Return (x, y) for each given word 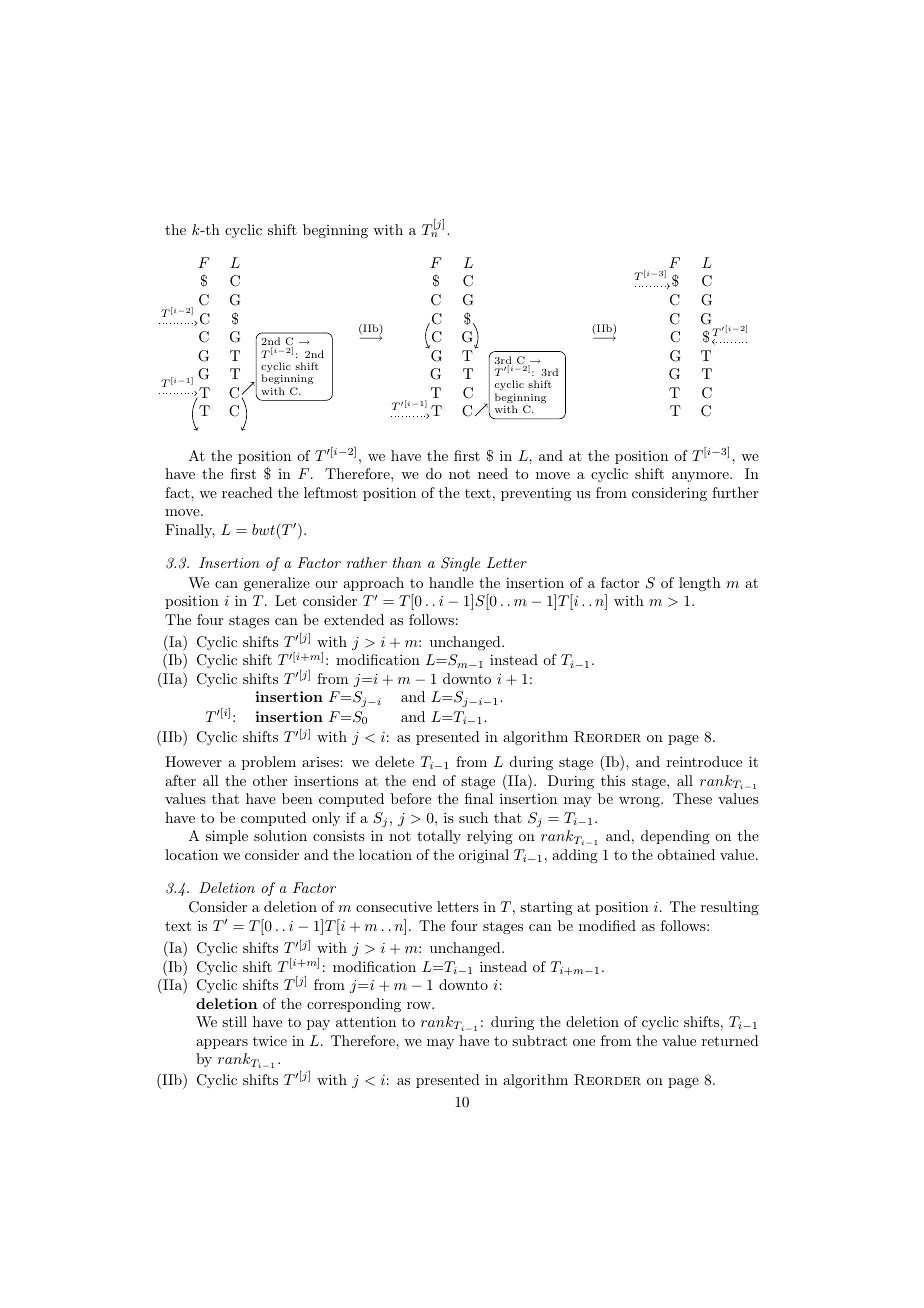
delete (394, 761)
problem (269, 763)
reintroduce (704, 761)
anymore (701, 477)
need (493, 473)
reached (247, 492)
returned (730, 1040)
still (234, 1021)
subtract (539, 1040)
